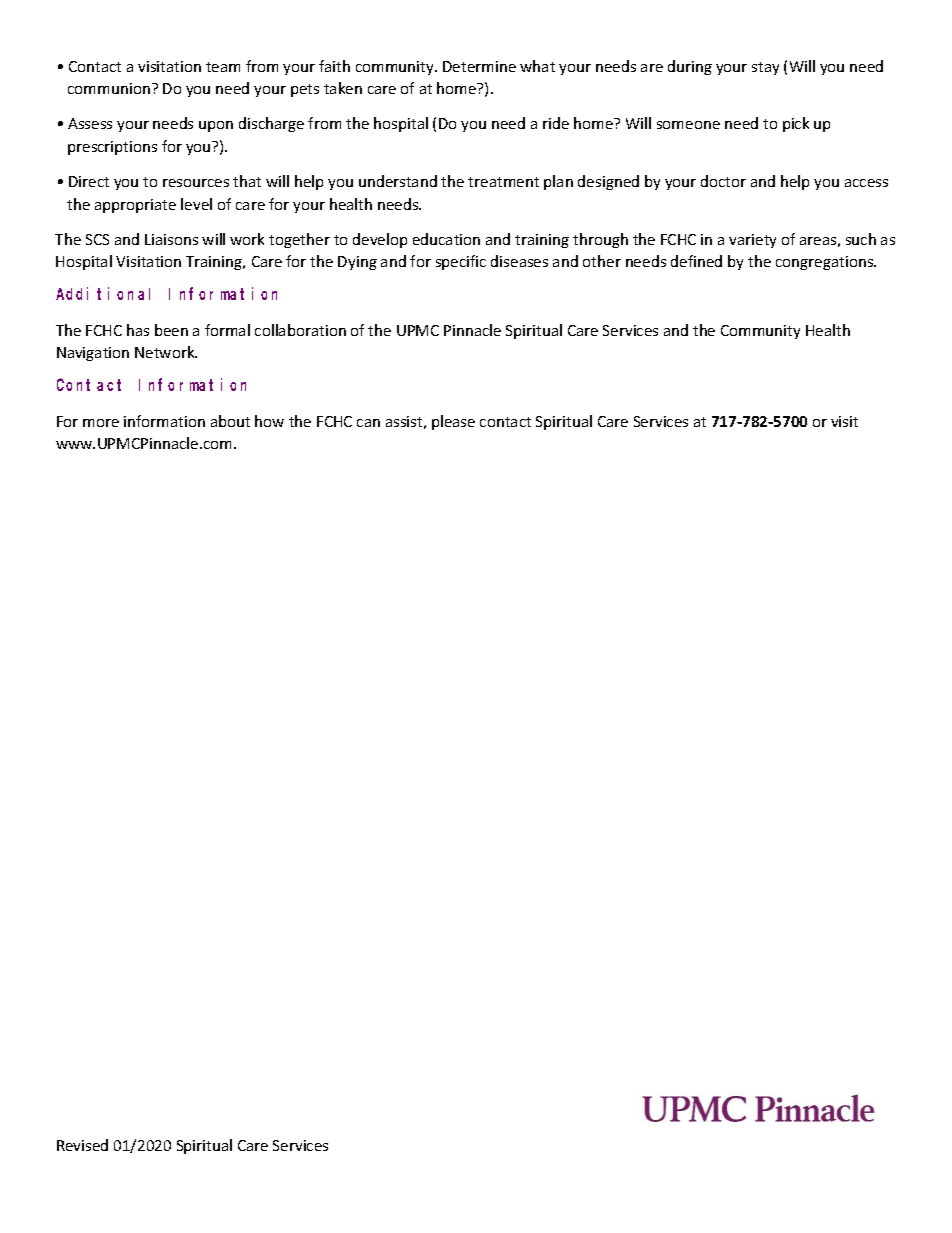 The image size is (952, 1233). Describe the element at coordinates (696, 261) in the screenshot. I see `defined` at that location.
